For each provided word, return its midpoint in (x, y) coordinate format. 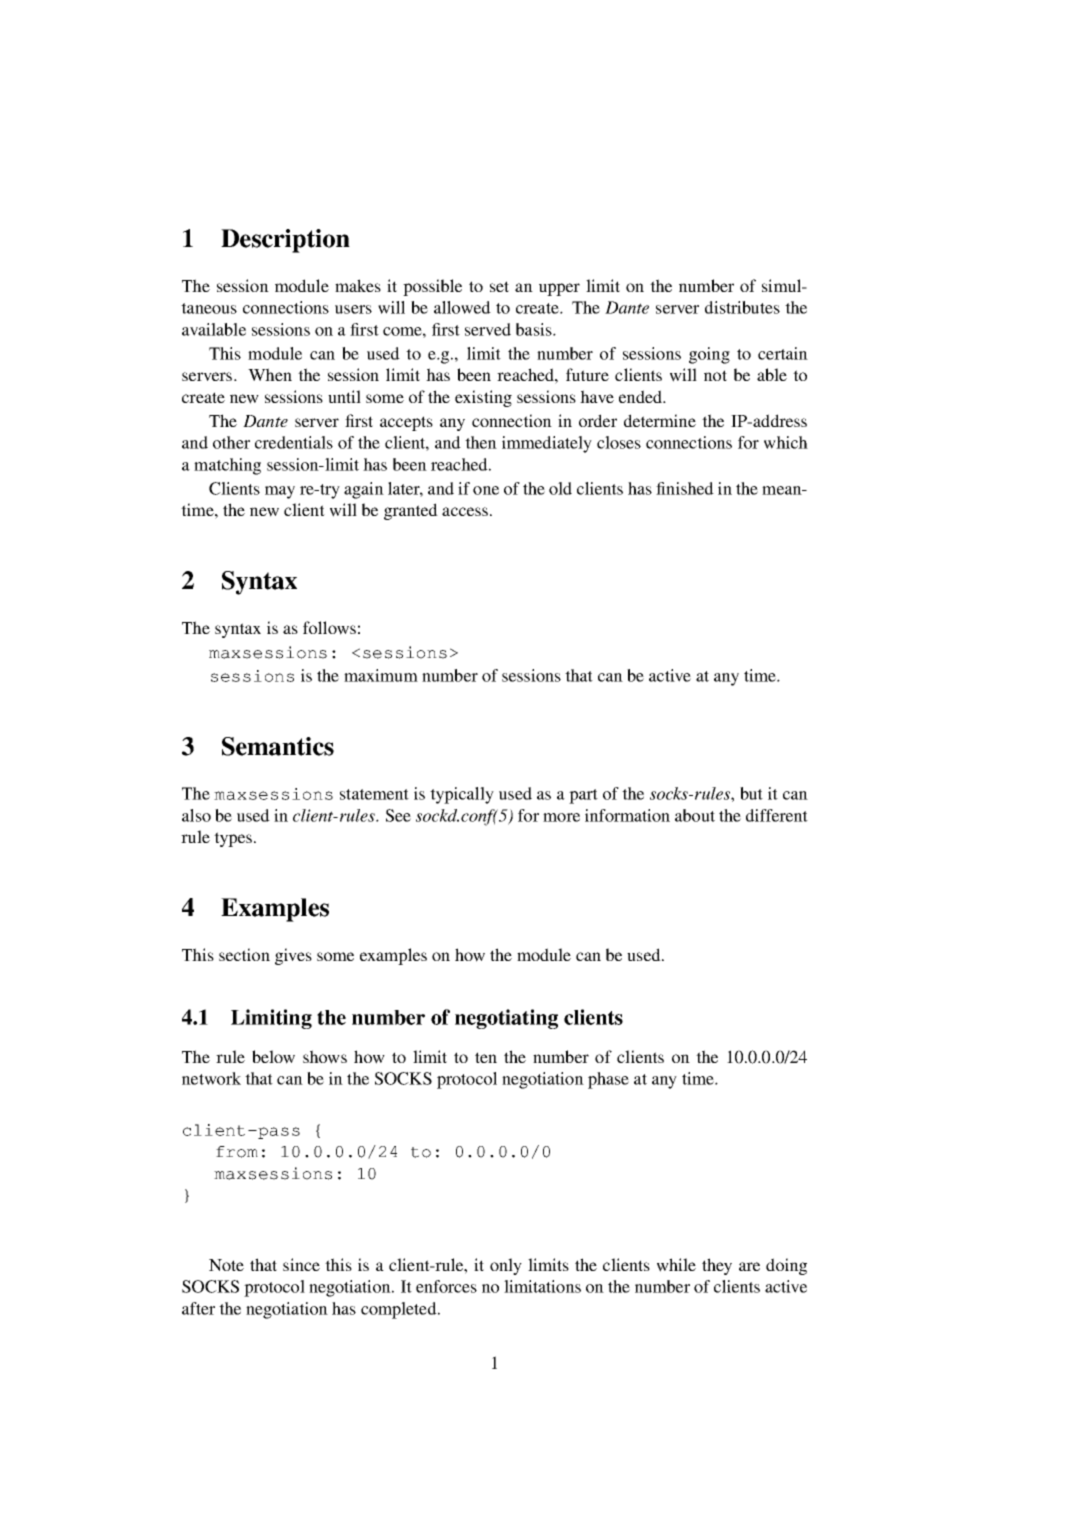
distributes (742, 307)
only (506, 1266)
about (695, 815)
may (280, 492)
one (486, 490)
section (244, 954)
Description (285, 241)
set (499, 286)
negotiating (506, 1019)
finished (685, 488)
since (301, 1264)
